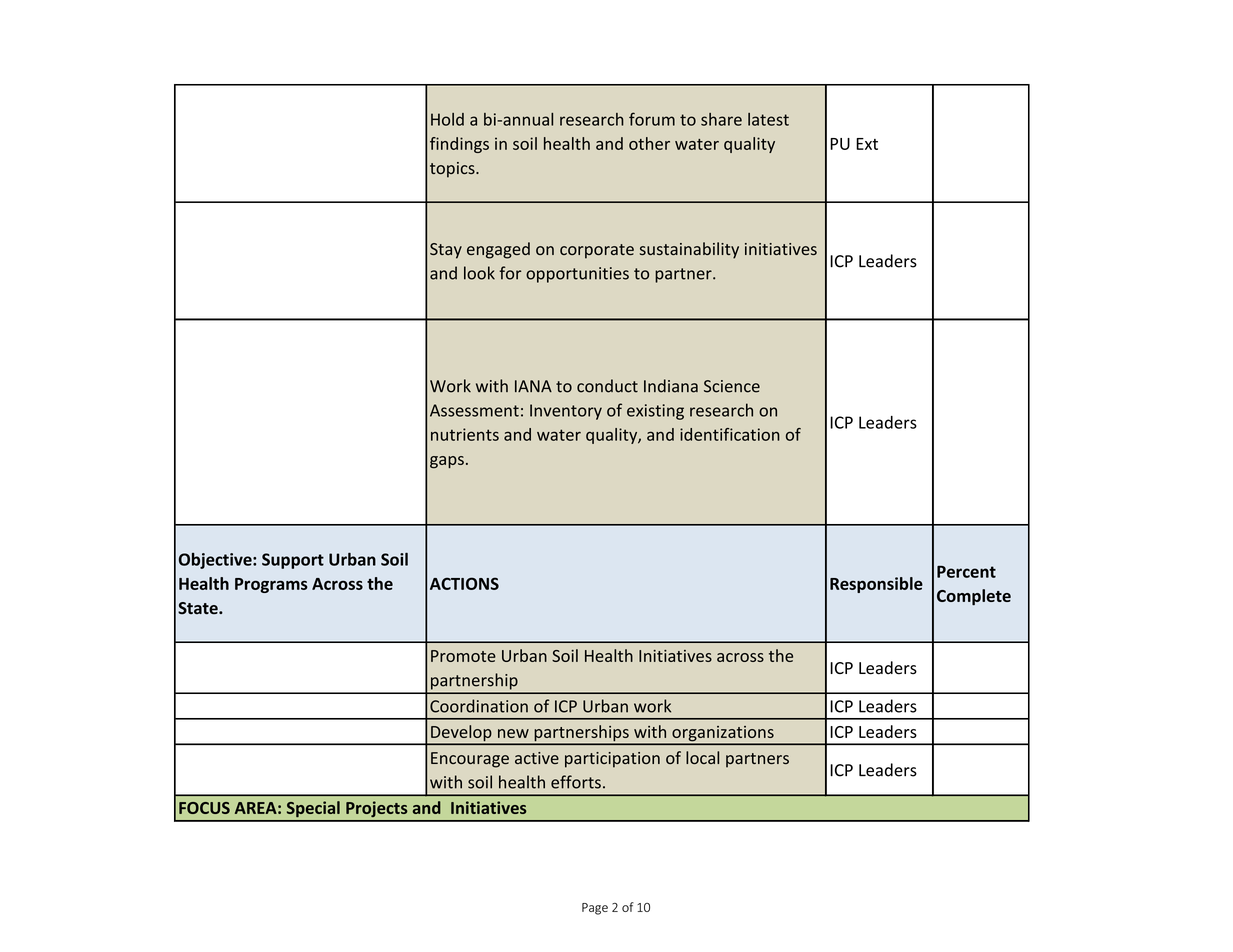  What do you see at coordinates (876, 585) in the screenshot?
I see `Responsible` at bounding box center [876, 585].
